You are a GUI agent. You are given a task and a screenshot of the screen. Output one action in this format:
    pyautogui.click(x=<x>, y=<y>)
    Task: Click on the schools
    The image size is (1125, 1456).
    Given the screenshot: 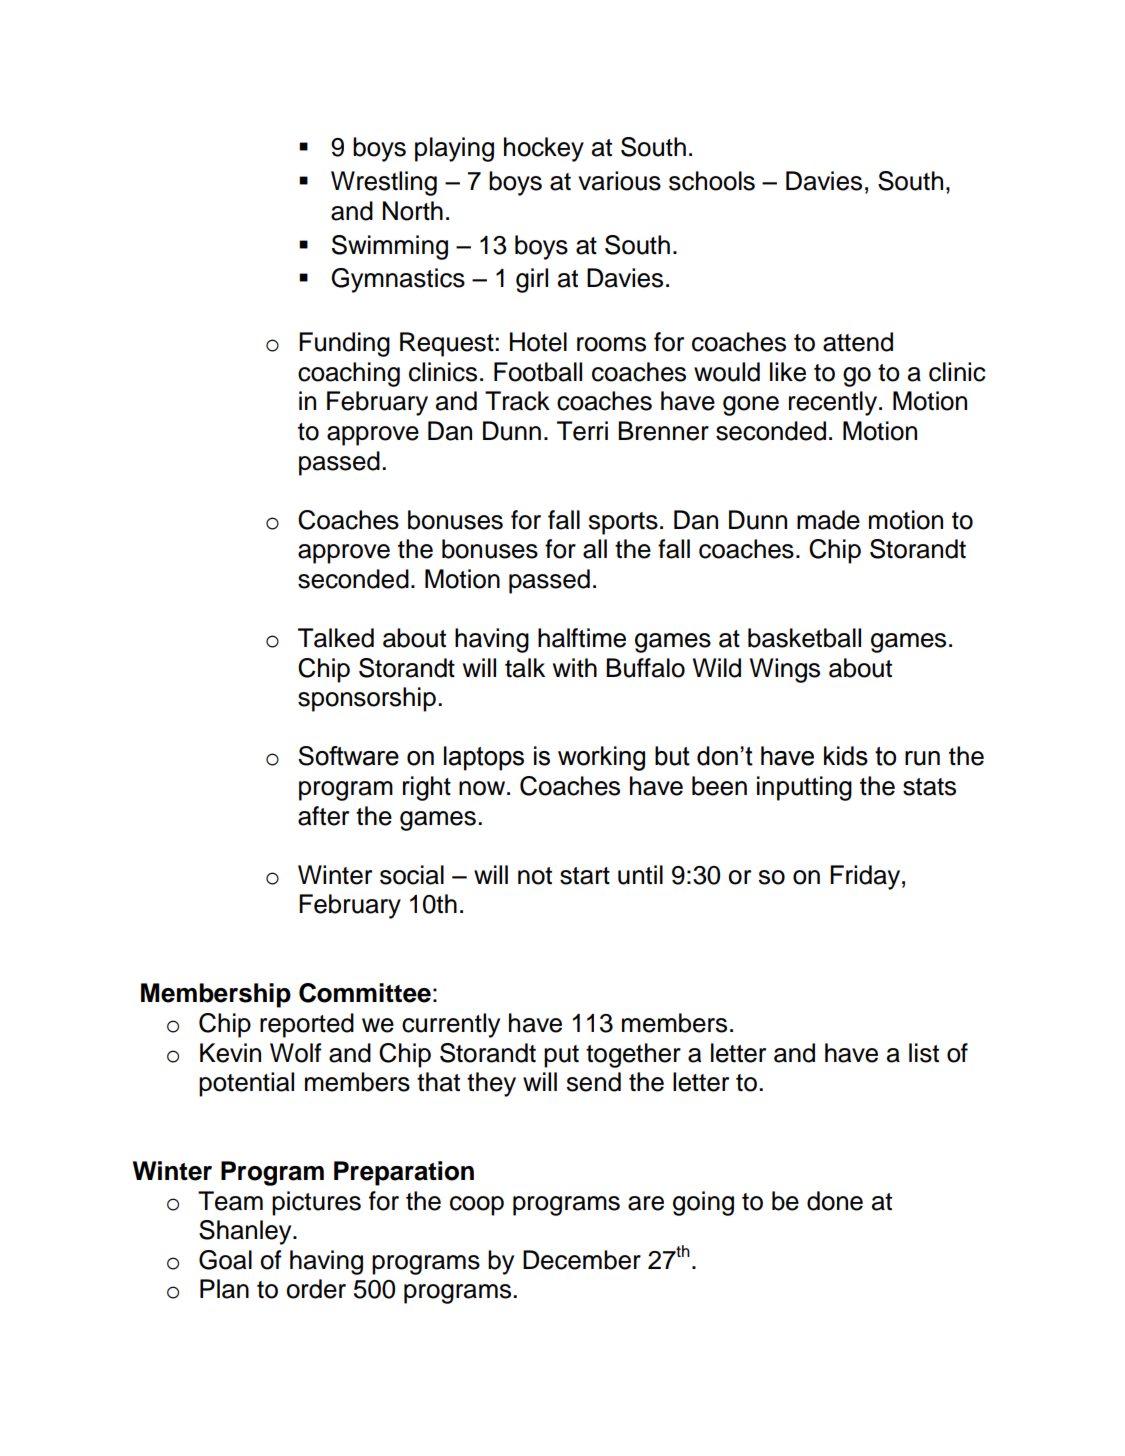 What is the action you would take?
    pyautogui.click(x=712, y=181)
